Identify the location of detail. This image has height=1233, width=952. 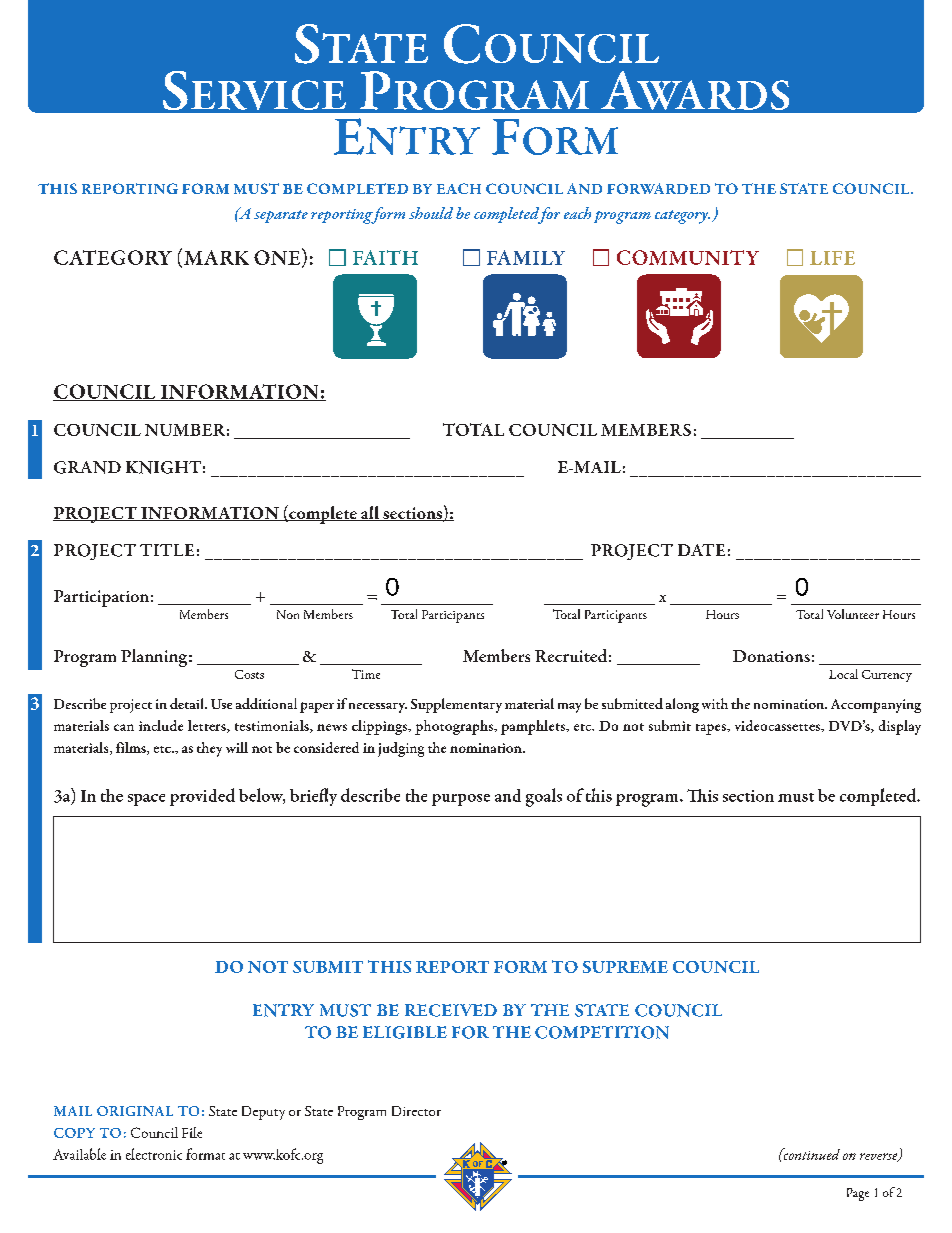
(188, 703).
